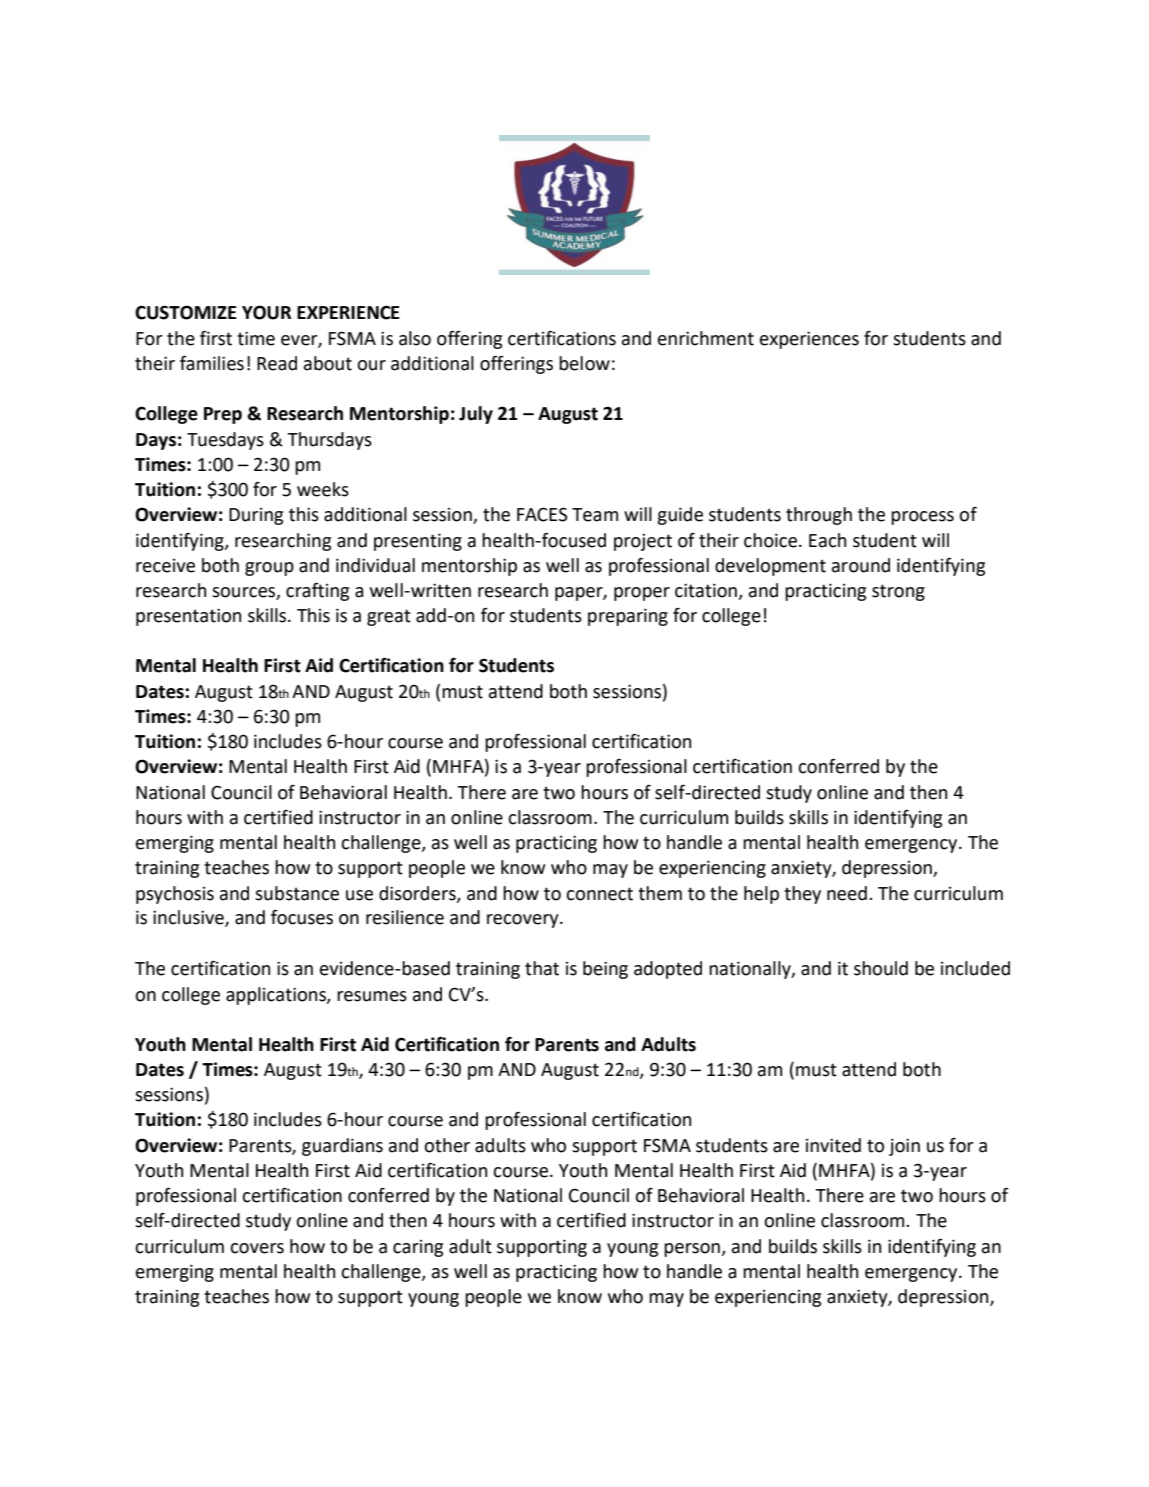 The height and width of the screenshot is (1487, 1149). What do you see at coordinates (693, 1250) in the screenshot?
I see `person` at bounding box center [693, 1250].
